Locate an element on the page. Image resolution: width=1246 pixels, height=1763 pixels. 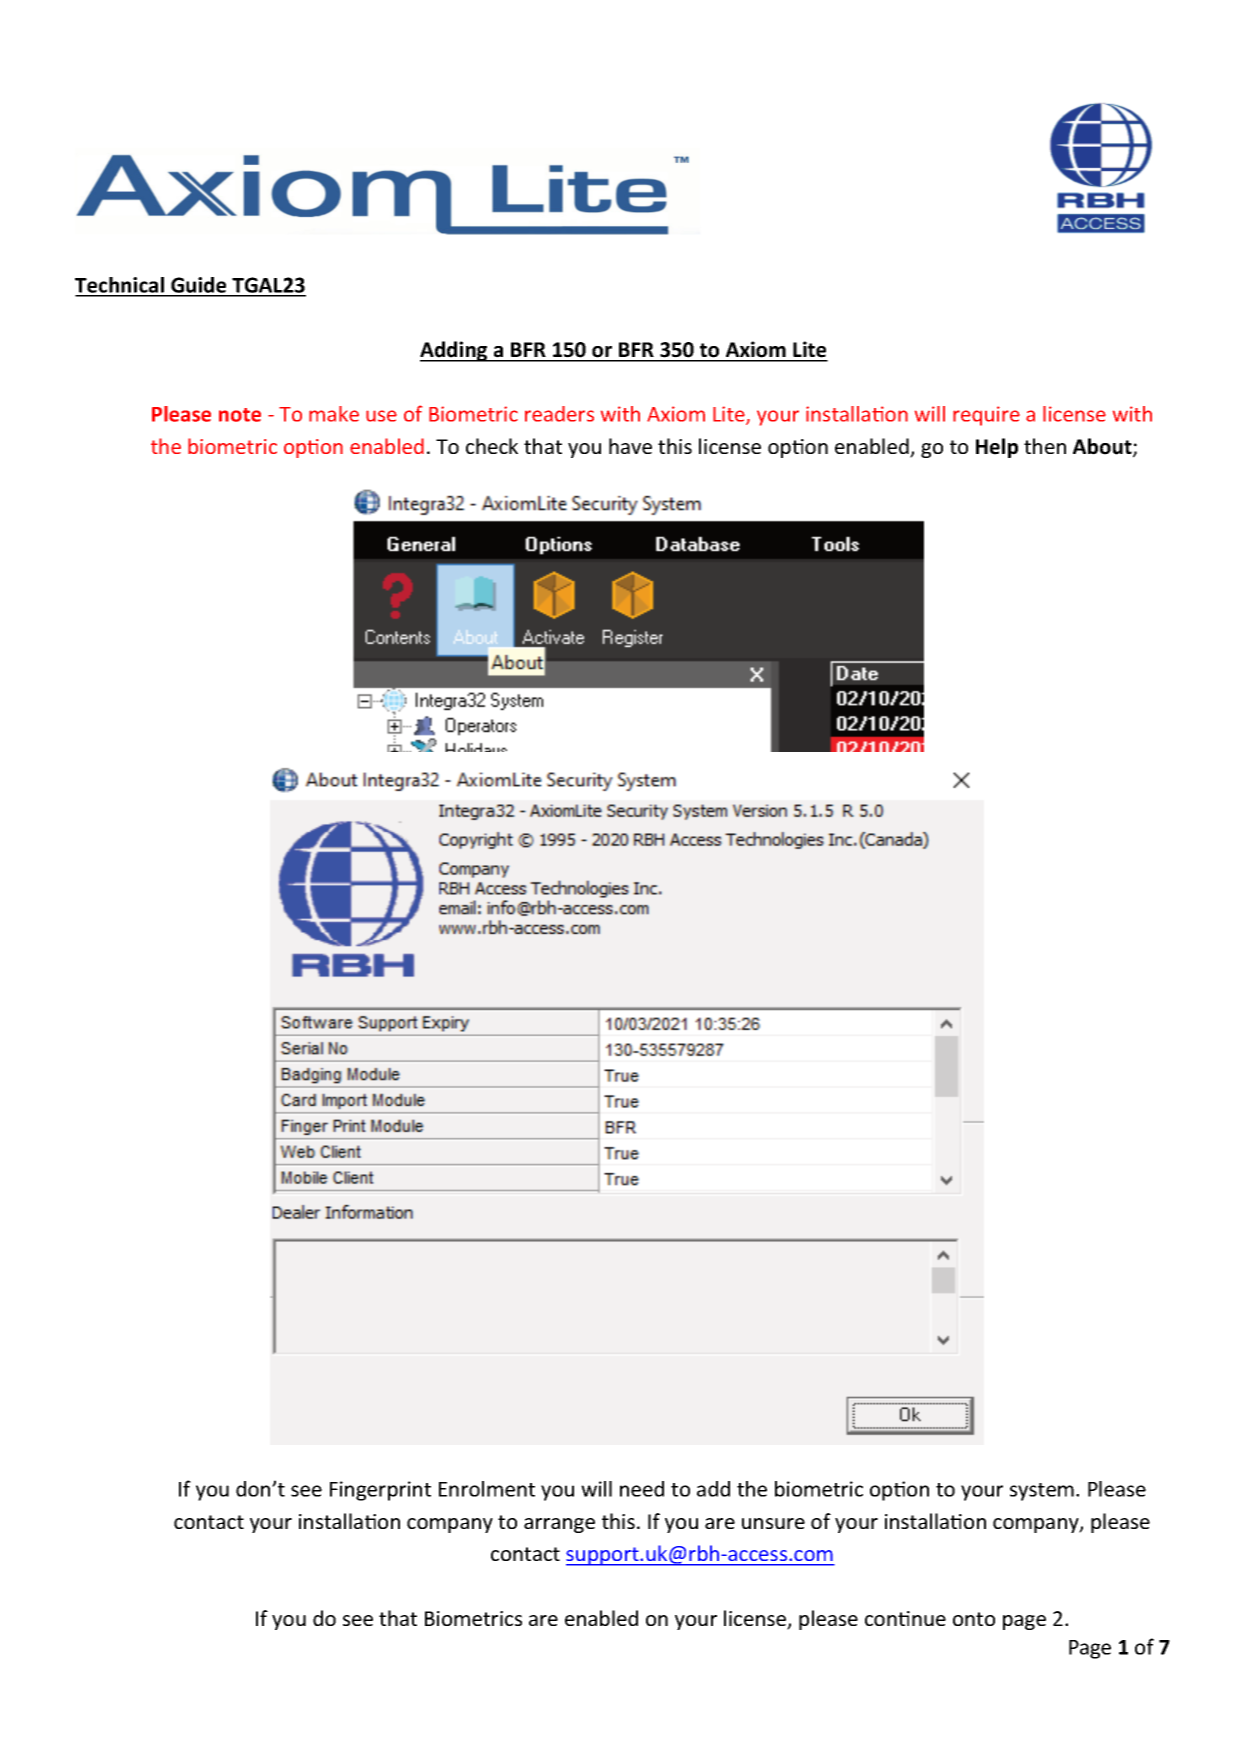
Fingerprint is located at coordinates (380, 1491).
